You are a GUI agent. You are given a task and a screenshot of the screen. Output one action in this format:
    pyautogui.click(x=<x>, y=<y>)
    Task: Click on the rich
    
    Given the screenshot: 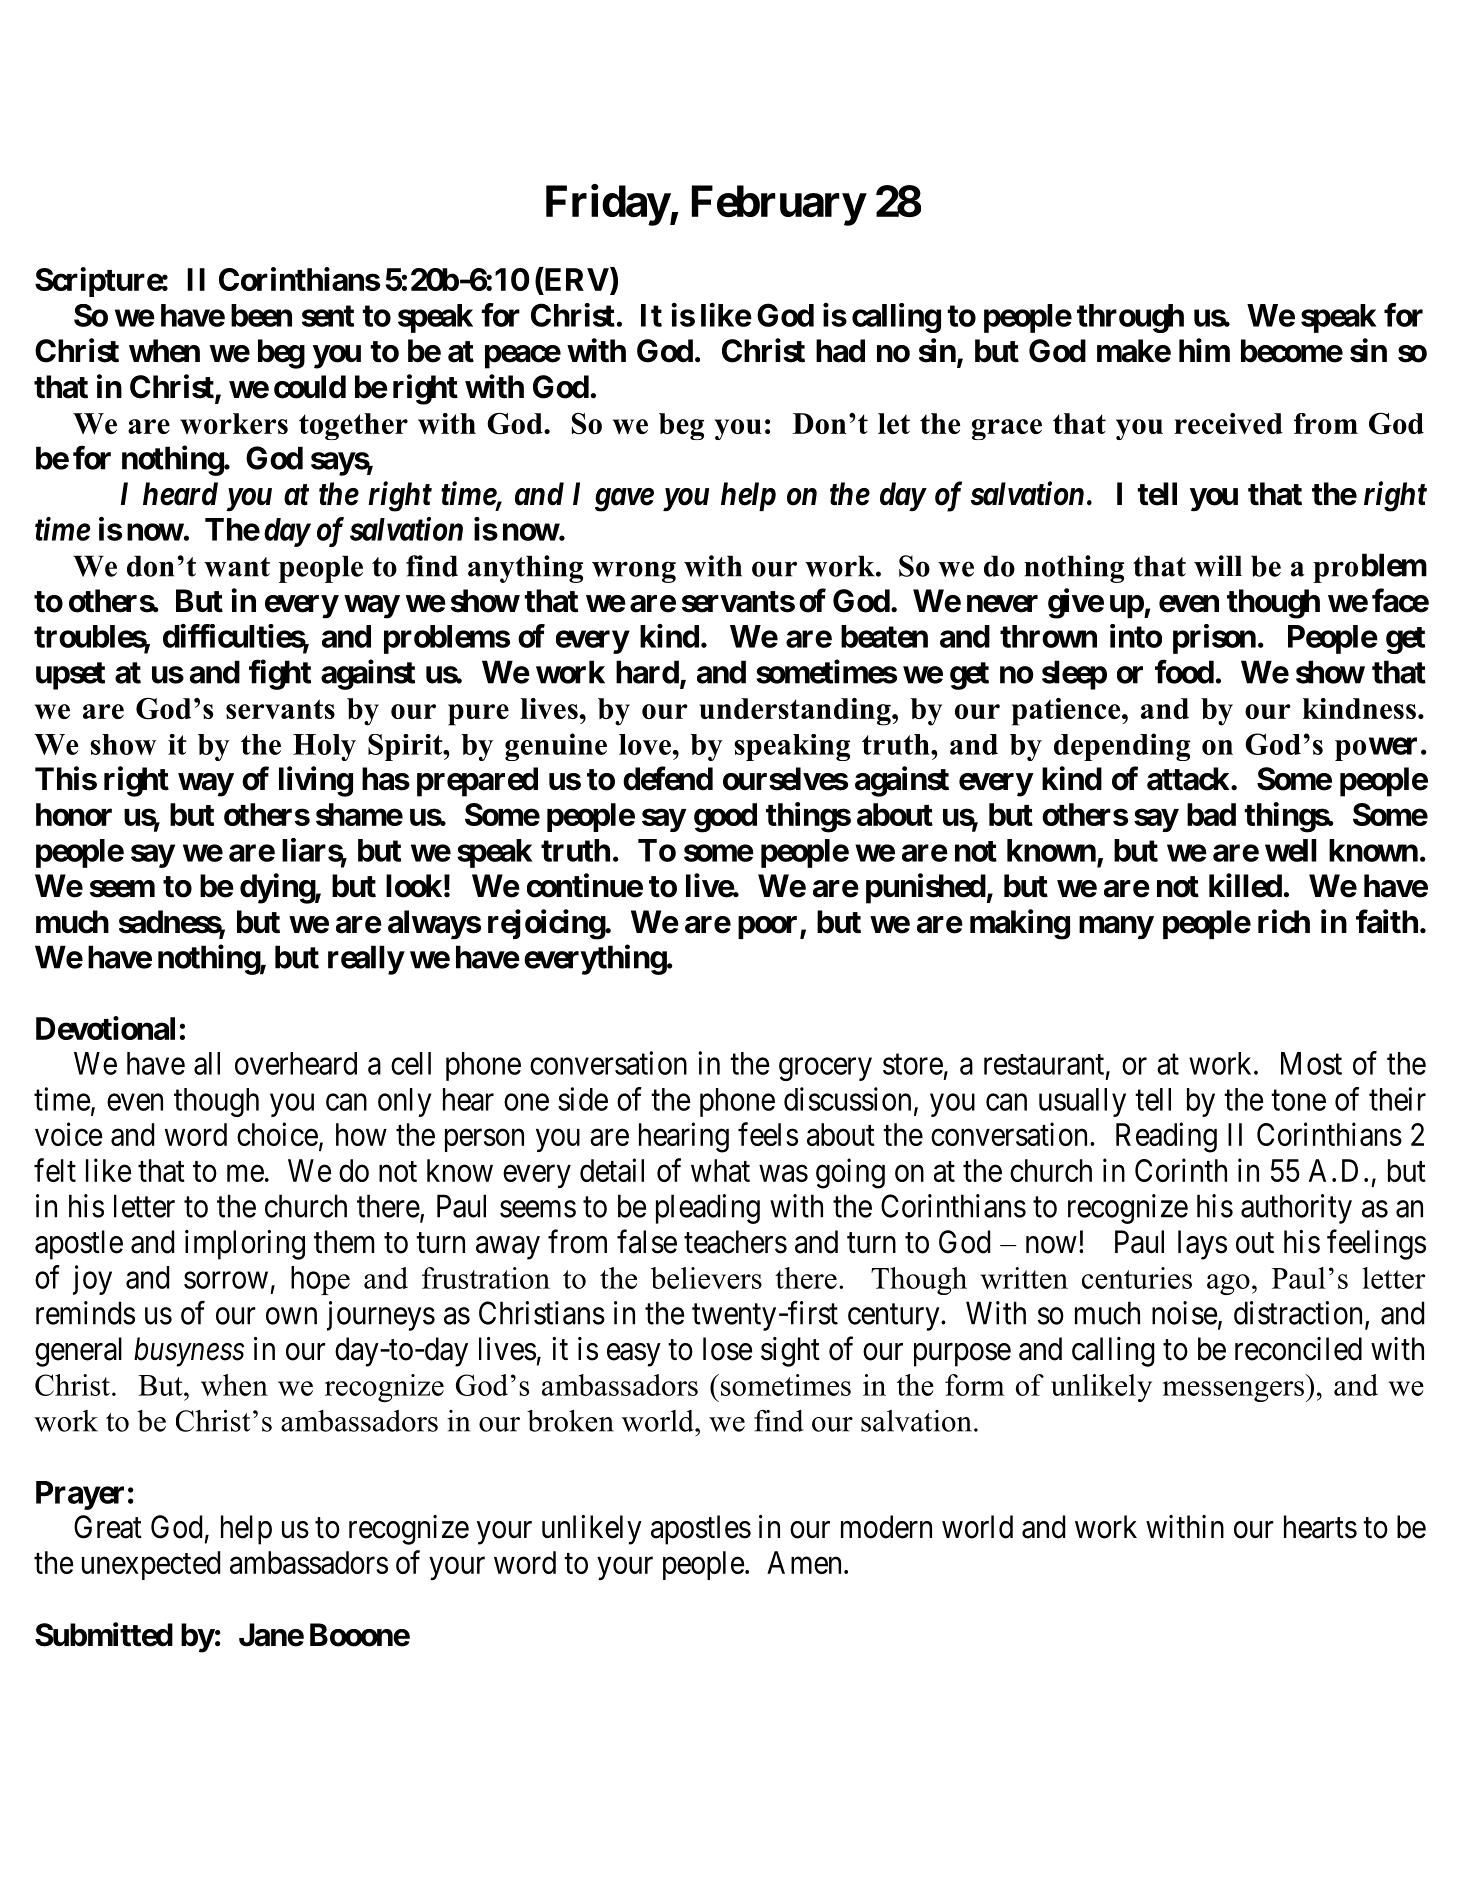 What is the action you would take?
    pyautogui.click(x=1284, y=921)
